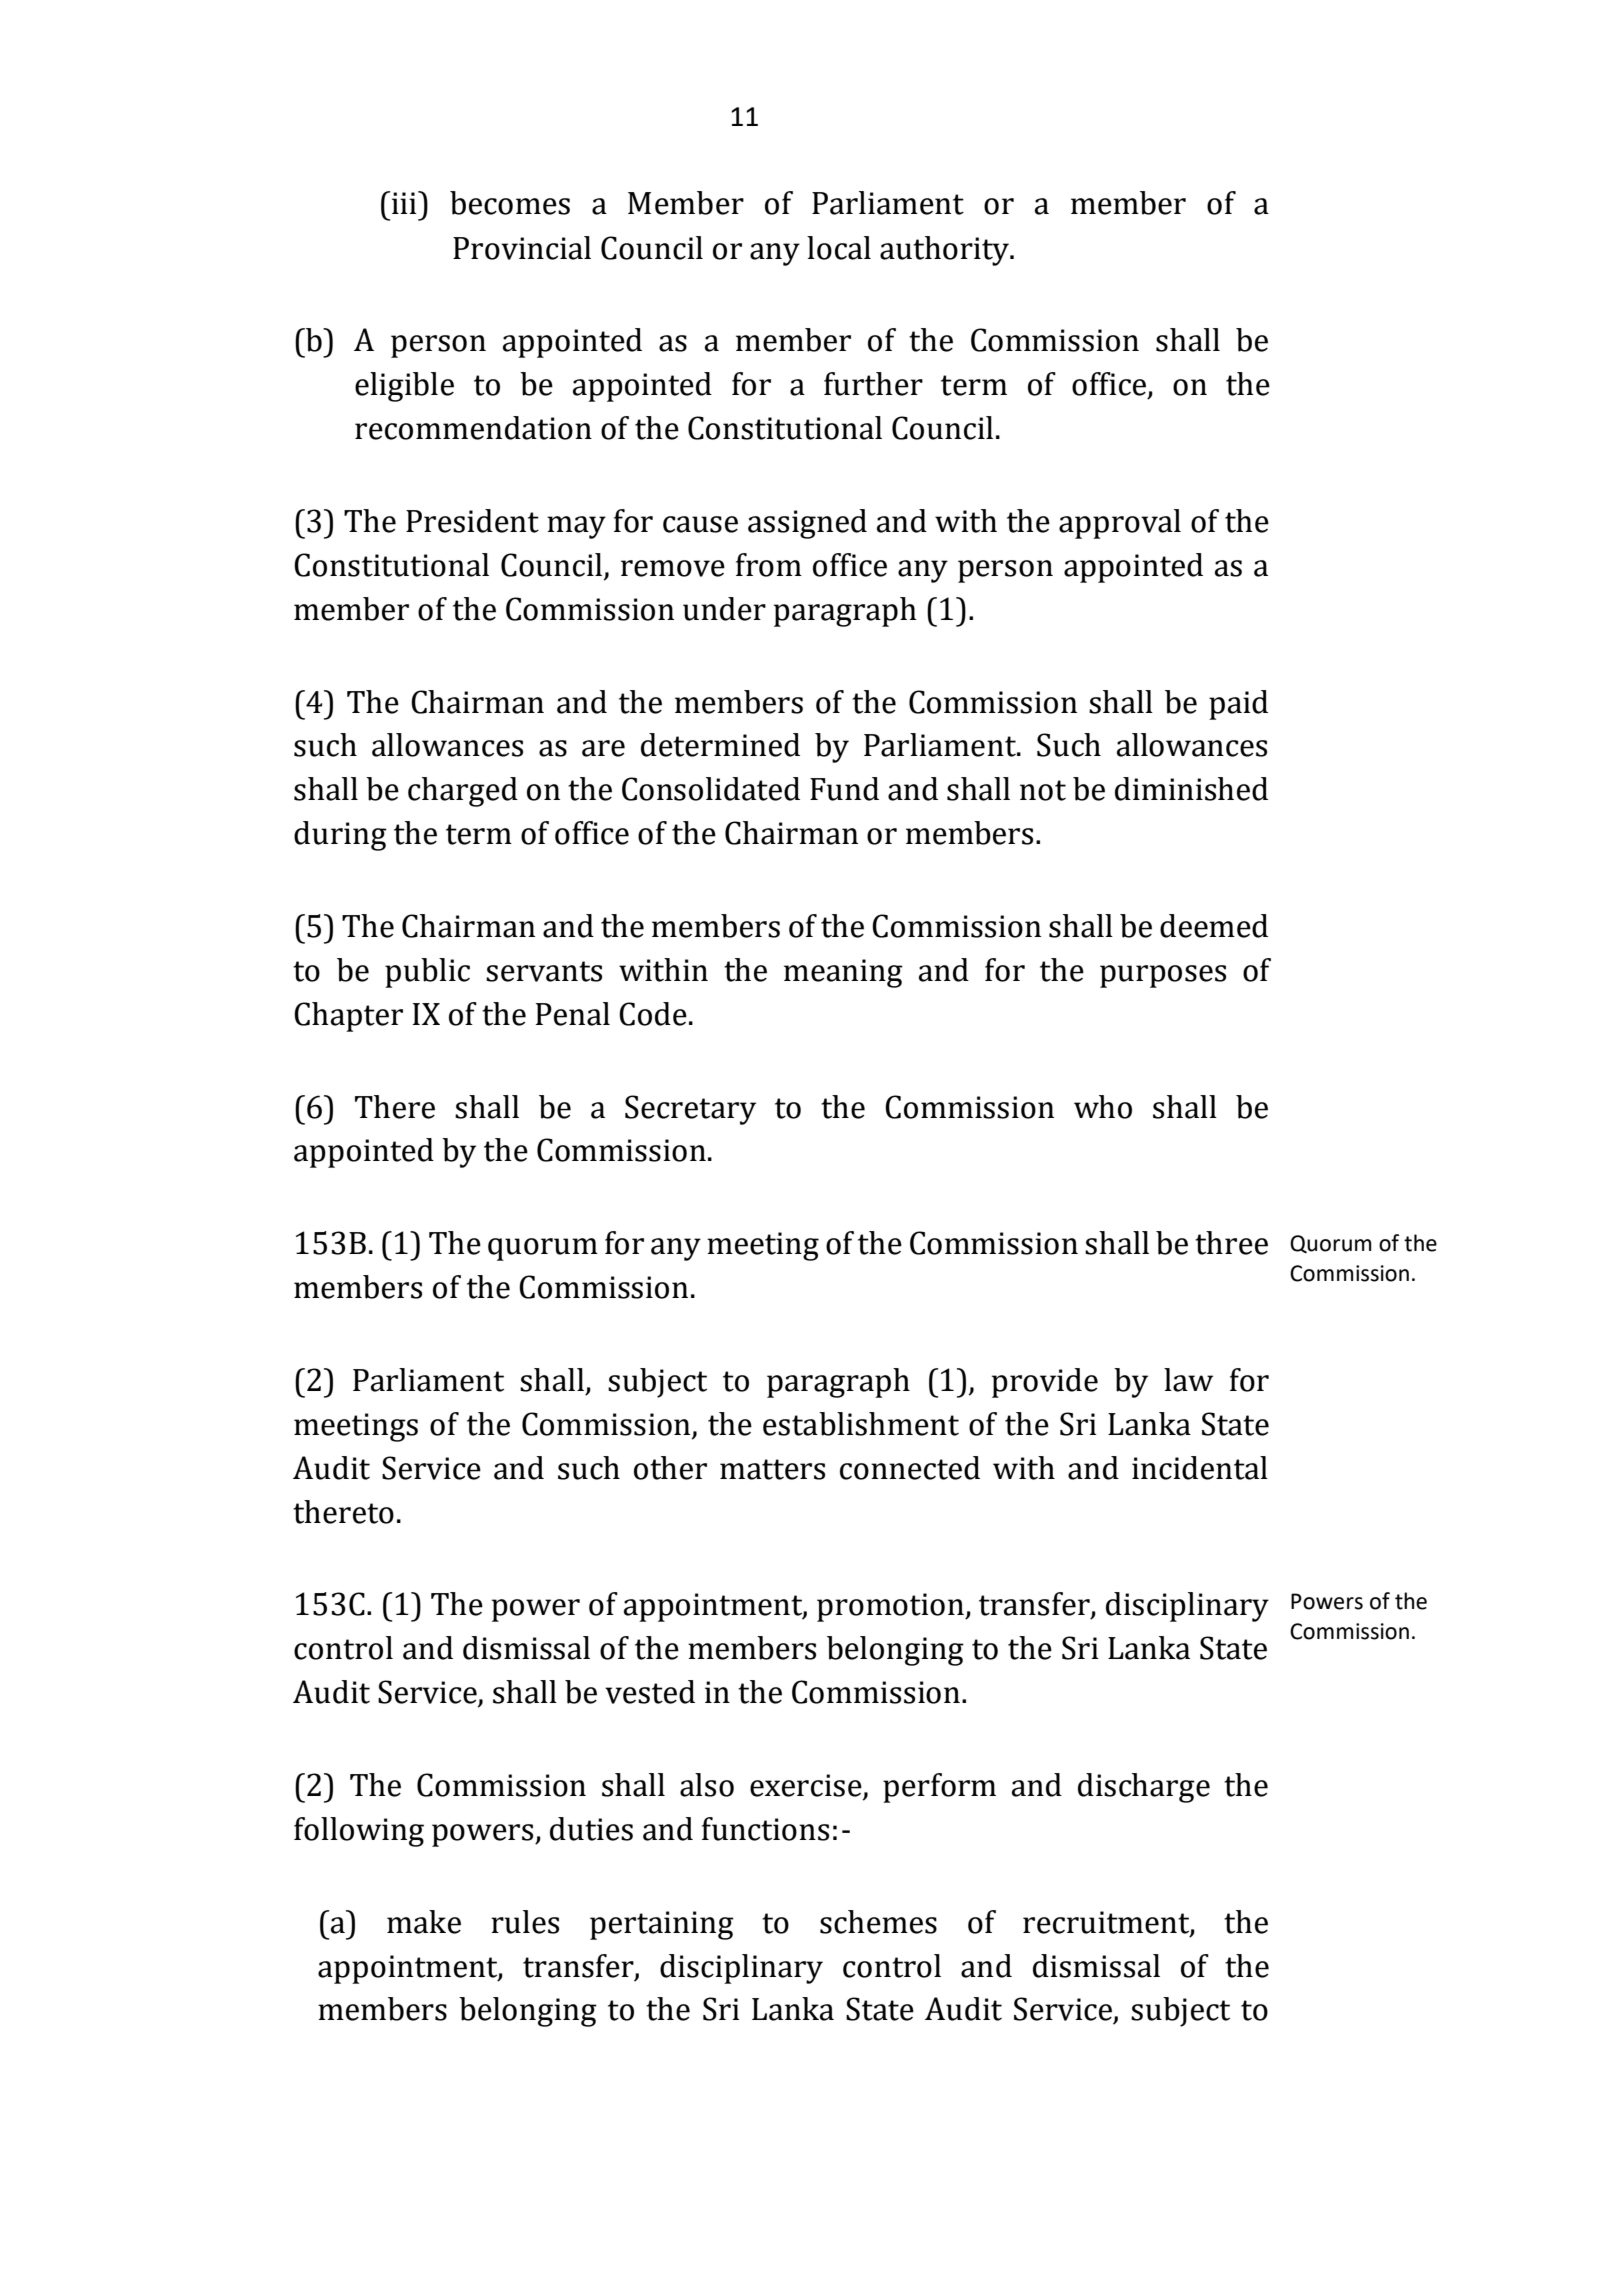  What do you see at coordinates (1144, 1788) in the screenshot?
I see `discharge` at bounding box center [1144, 1788].
